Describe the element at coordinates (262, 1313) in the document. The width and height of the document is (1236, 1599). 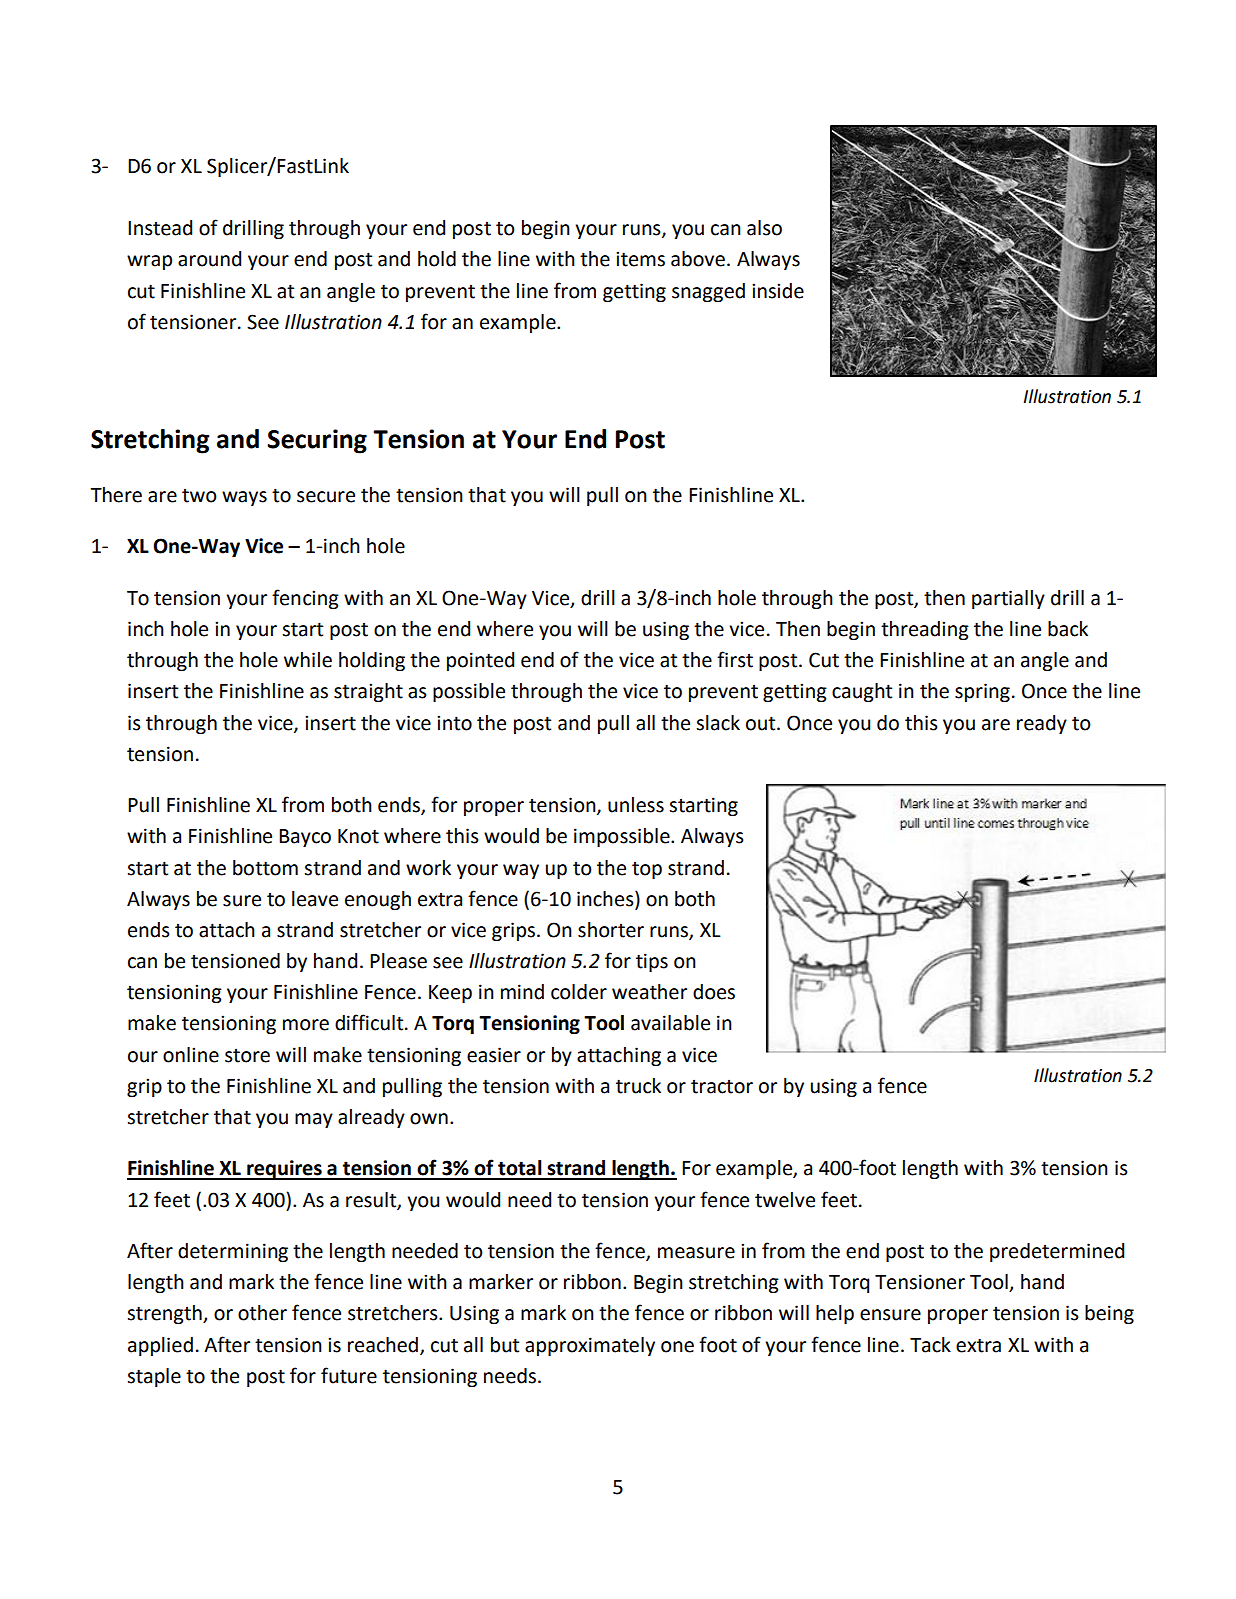
I see `other` at that location.
